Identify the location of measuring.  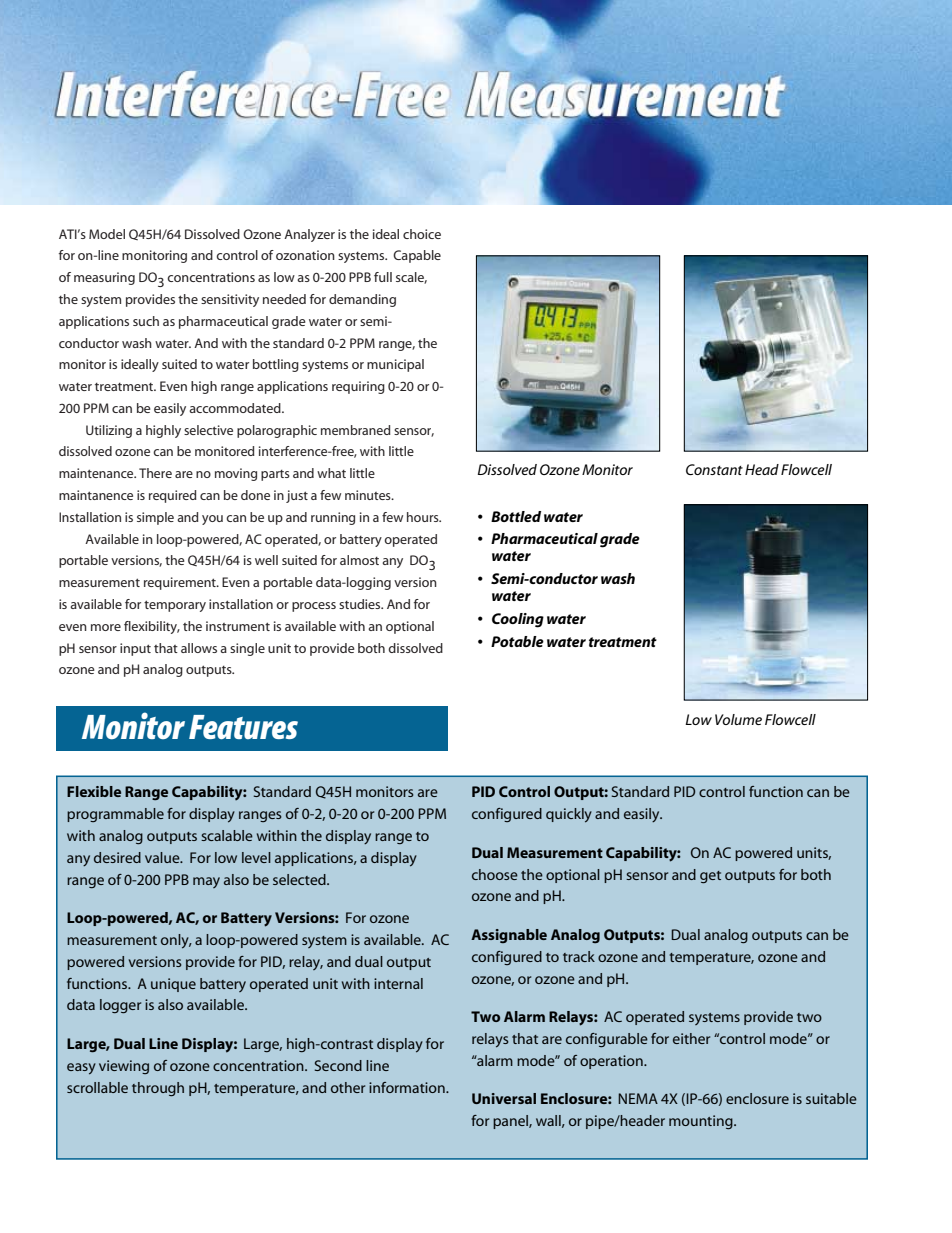
(104, 278).
